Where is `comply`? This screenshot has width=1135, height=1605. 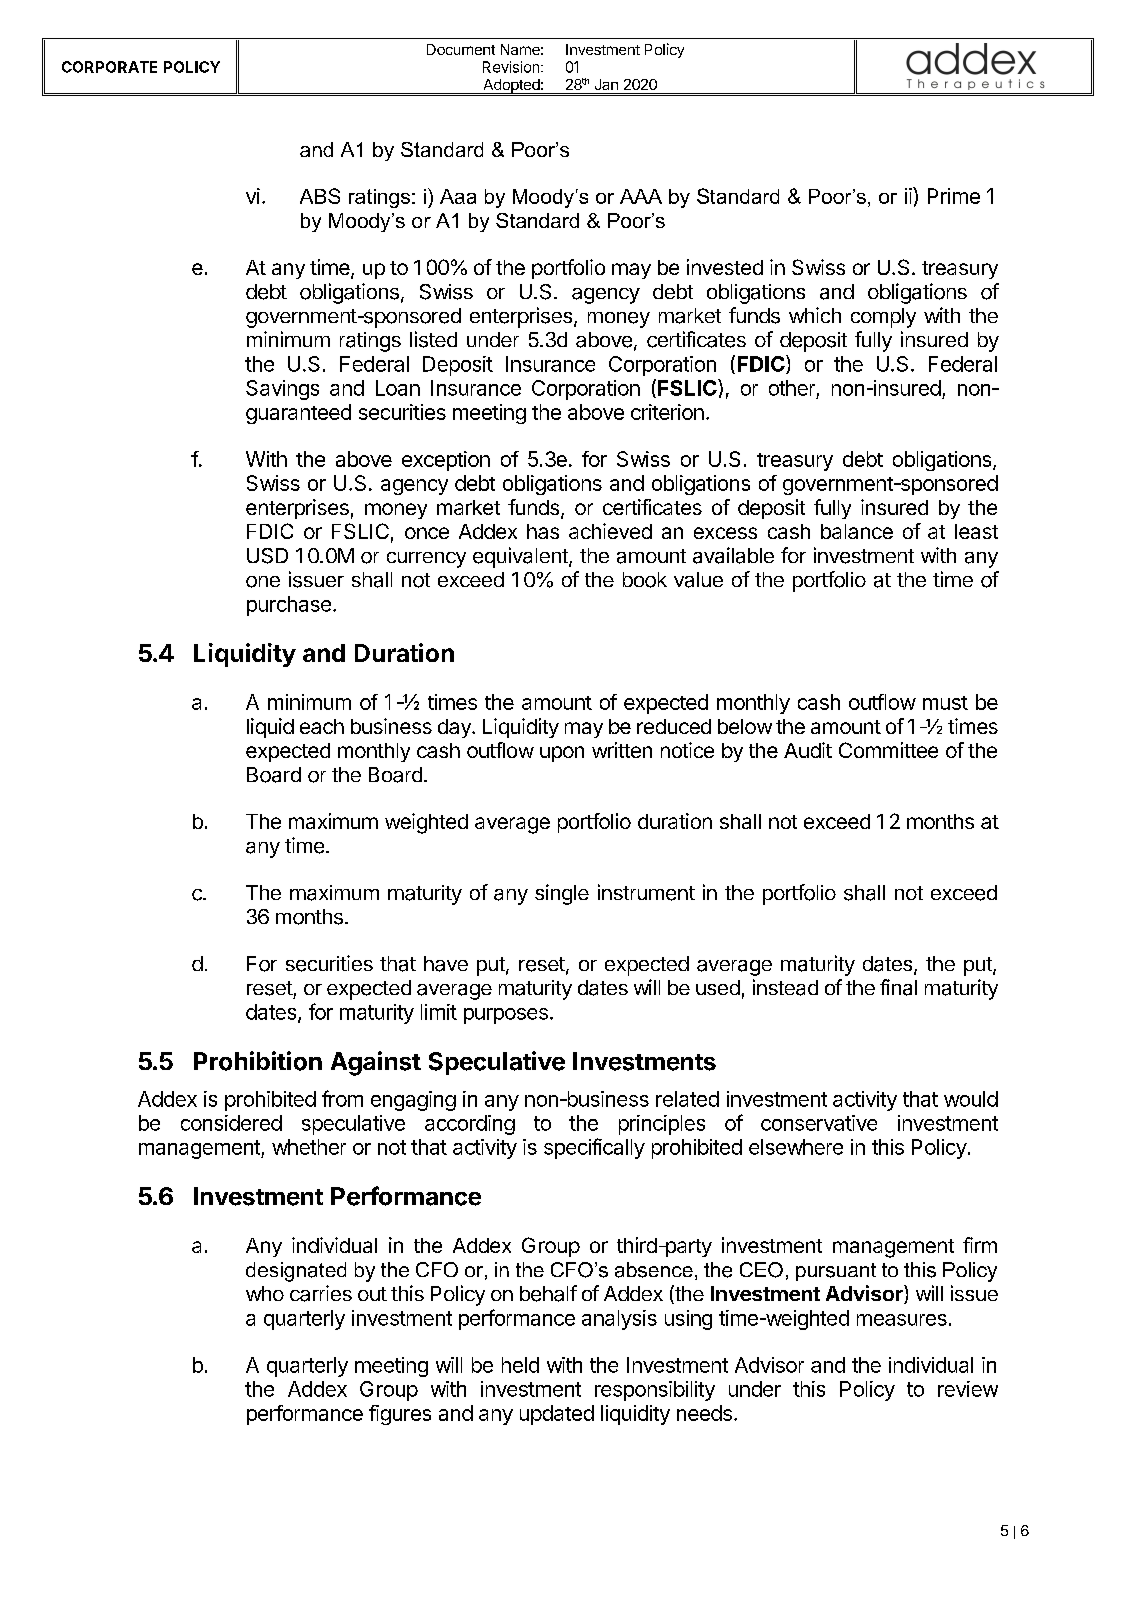
comply is located at coordinates (883, 318).
